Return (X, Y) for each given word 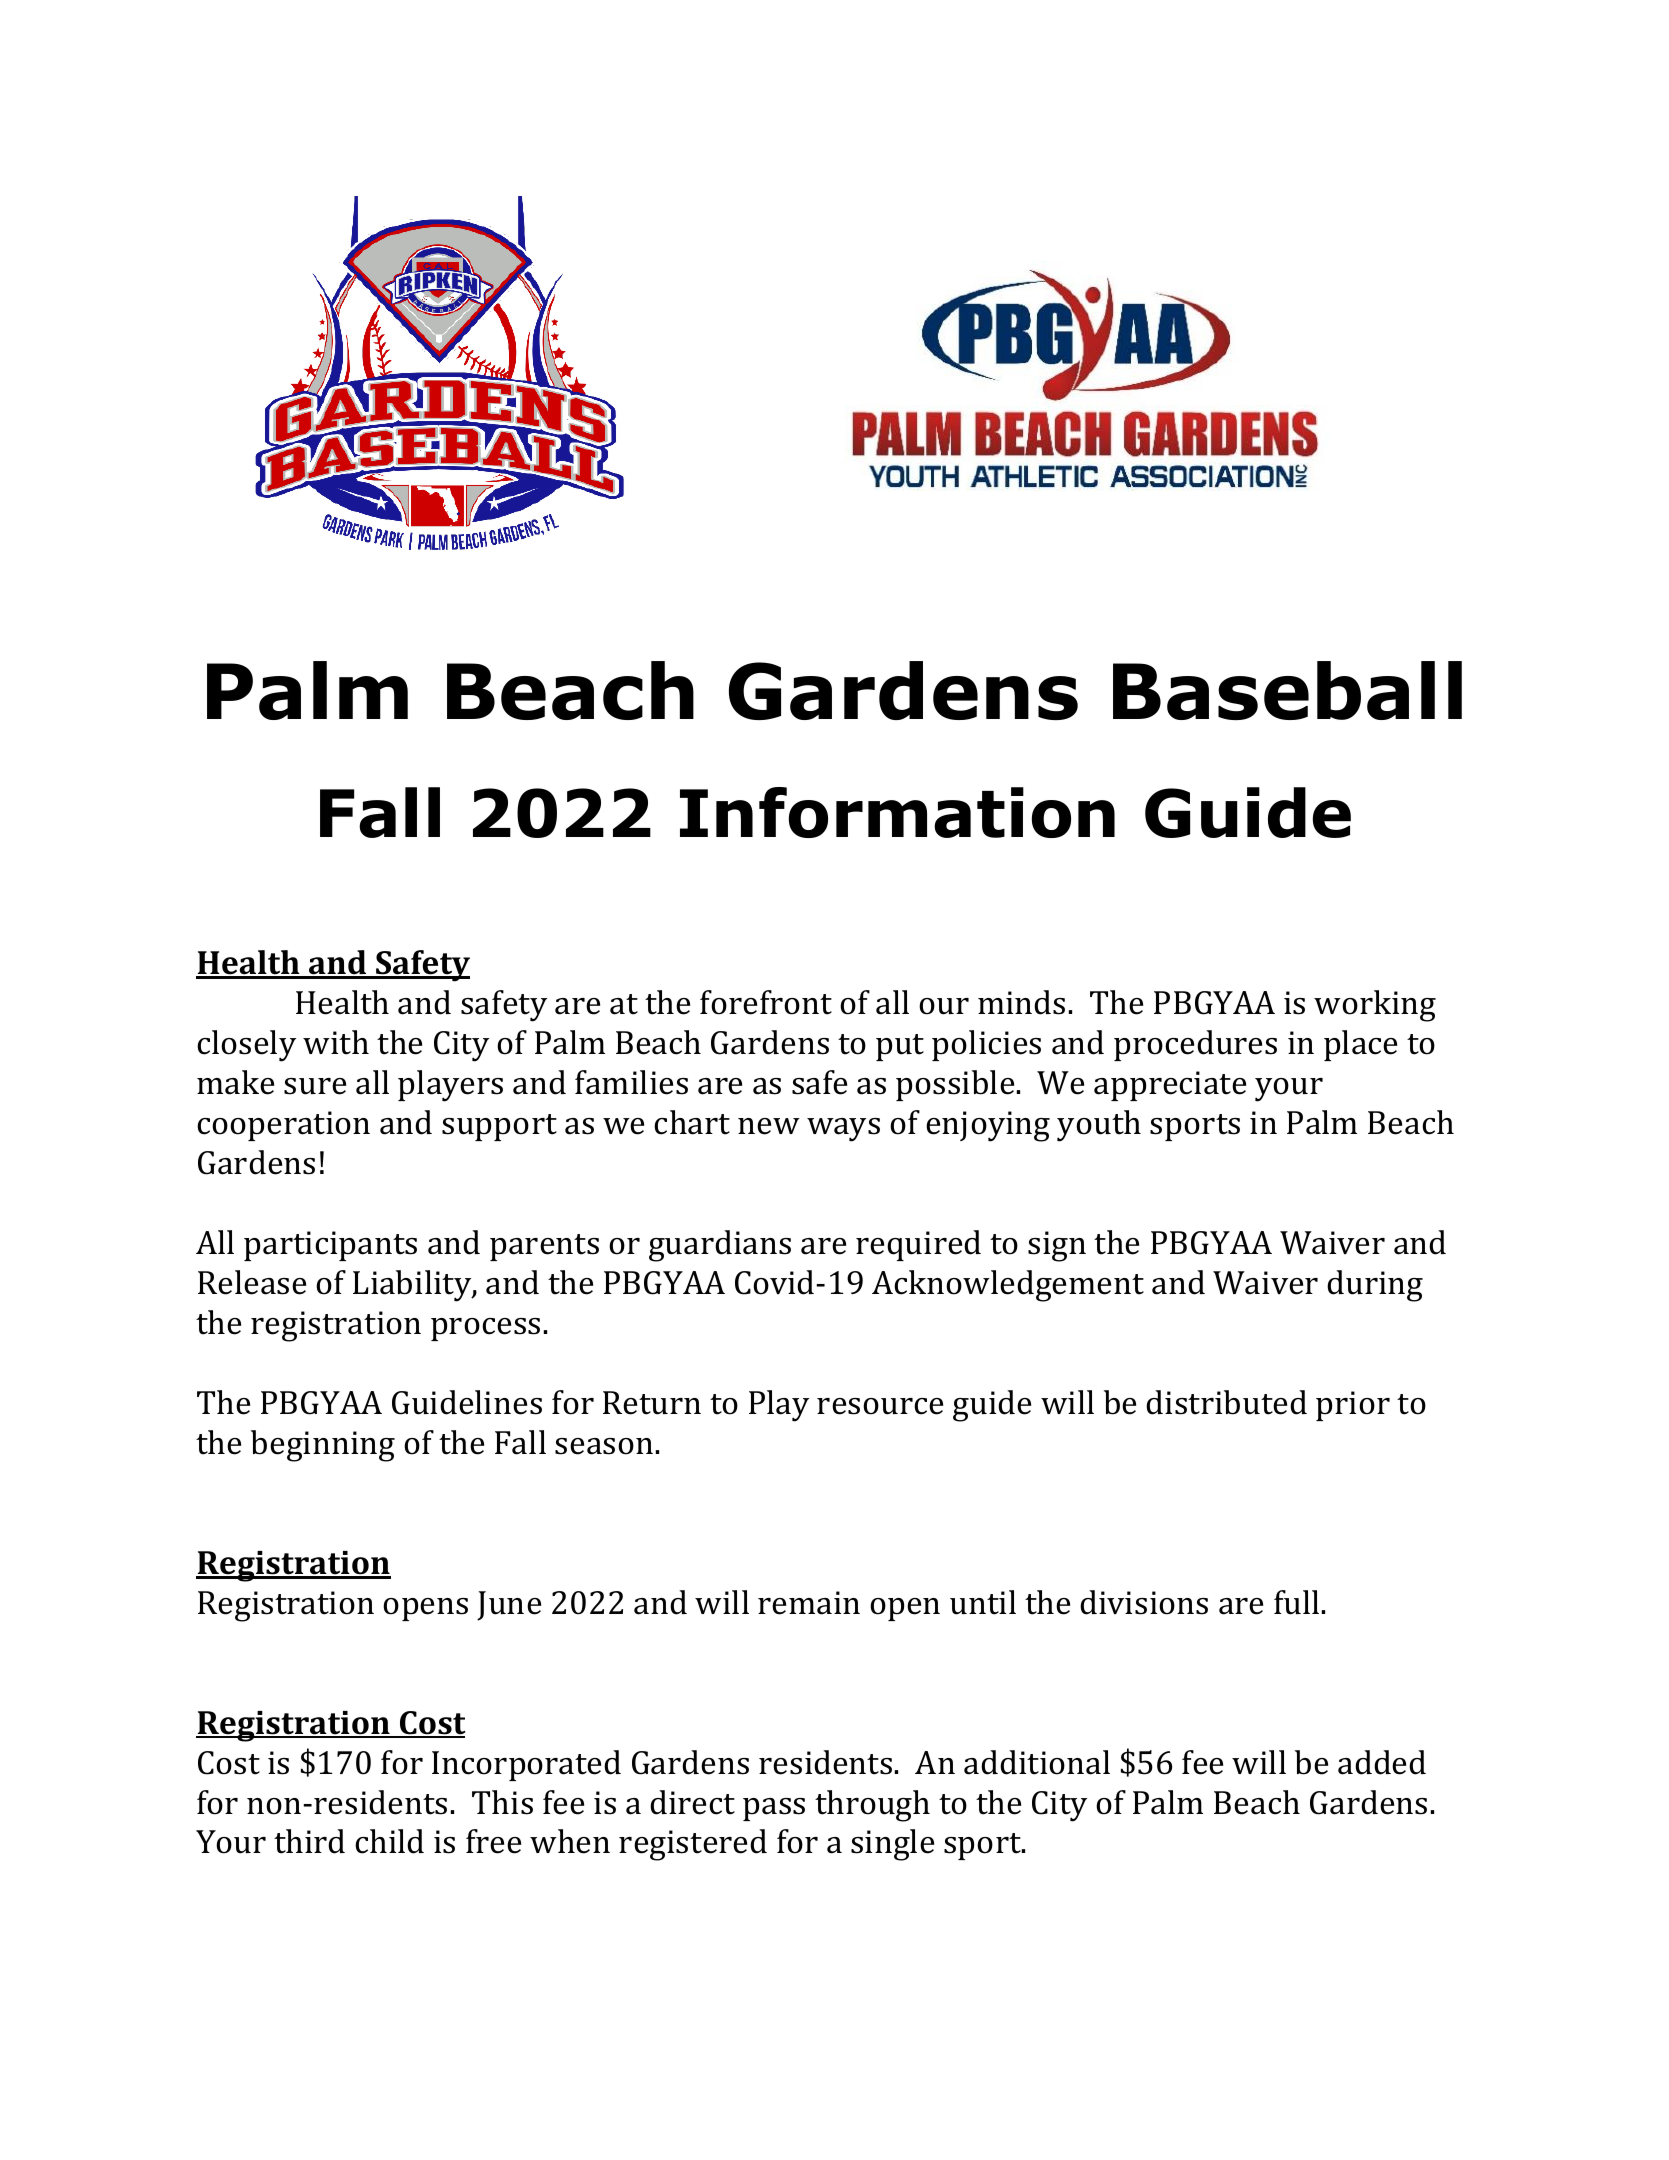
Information (897, 812)
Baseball (1287, 690)
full (1296, 1602)
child (389, 1841)
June (509, 1606)
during (1375, 1286)
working (1375, 1006)
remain (809, 1603)
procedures (1195, 1045)
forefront (766, 1002)
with (336, 1042)
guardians (720, 1246)
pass (774, 1809)
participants (330, 1246)
